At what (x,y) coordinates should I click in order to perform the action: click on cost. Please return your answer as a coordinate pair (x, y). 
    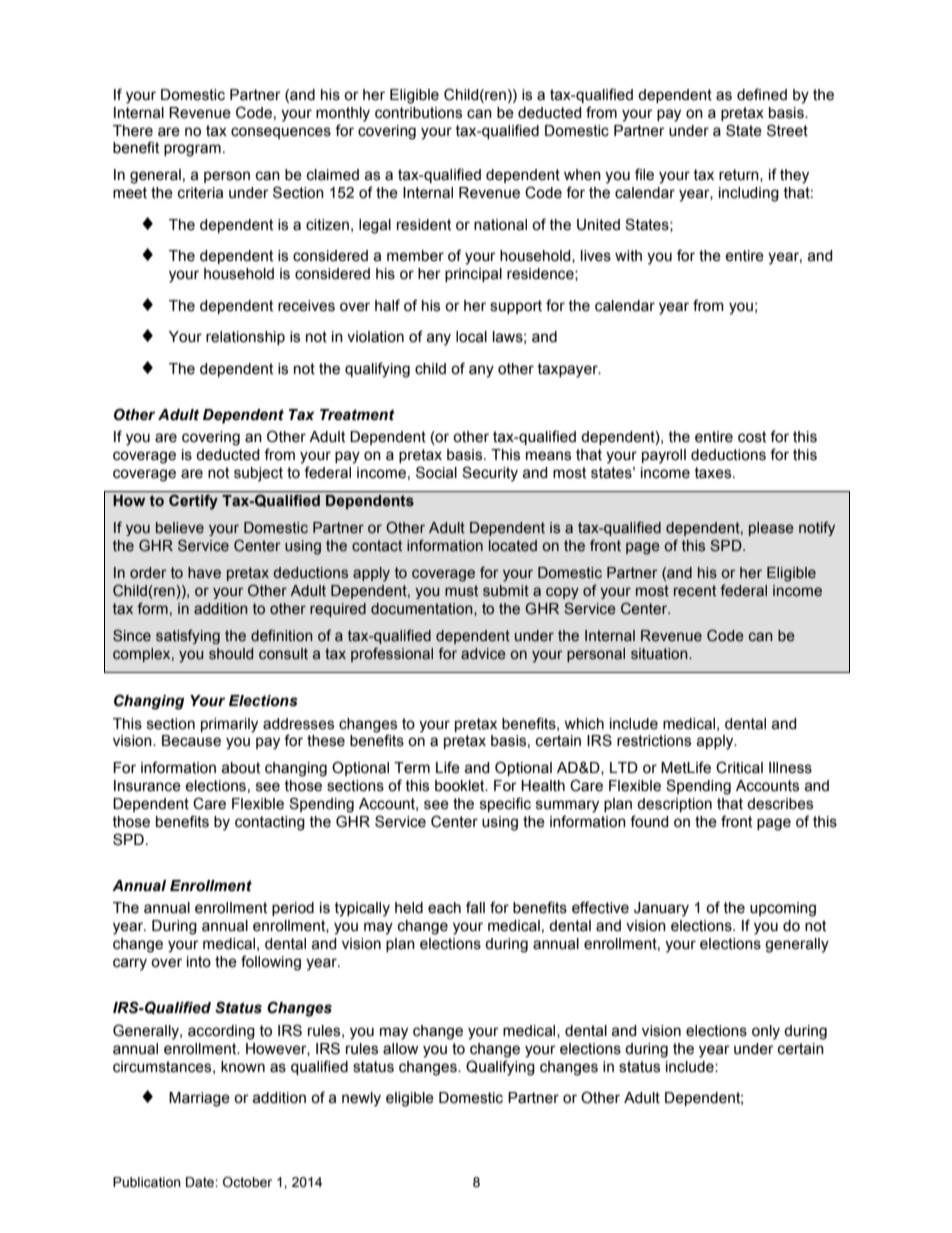
    Looking at the image, I should click on (752, 437).
